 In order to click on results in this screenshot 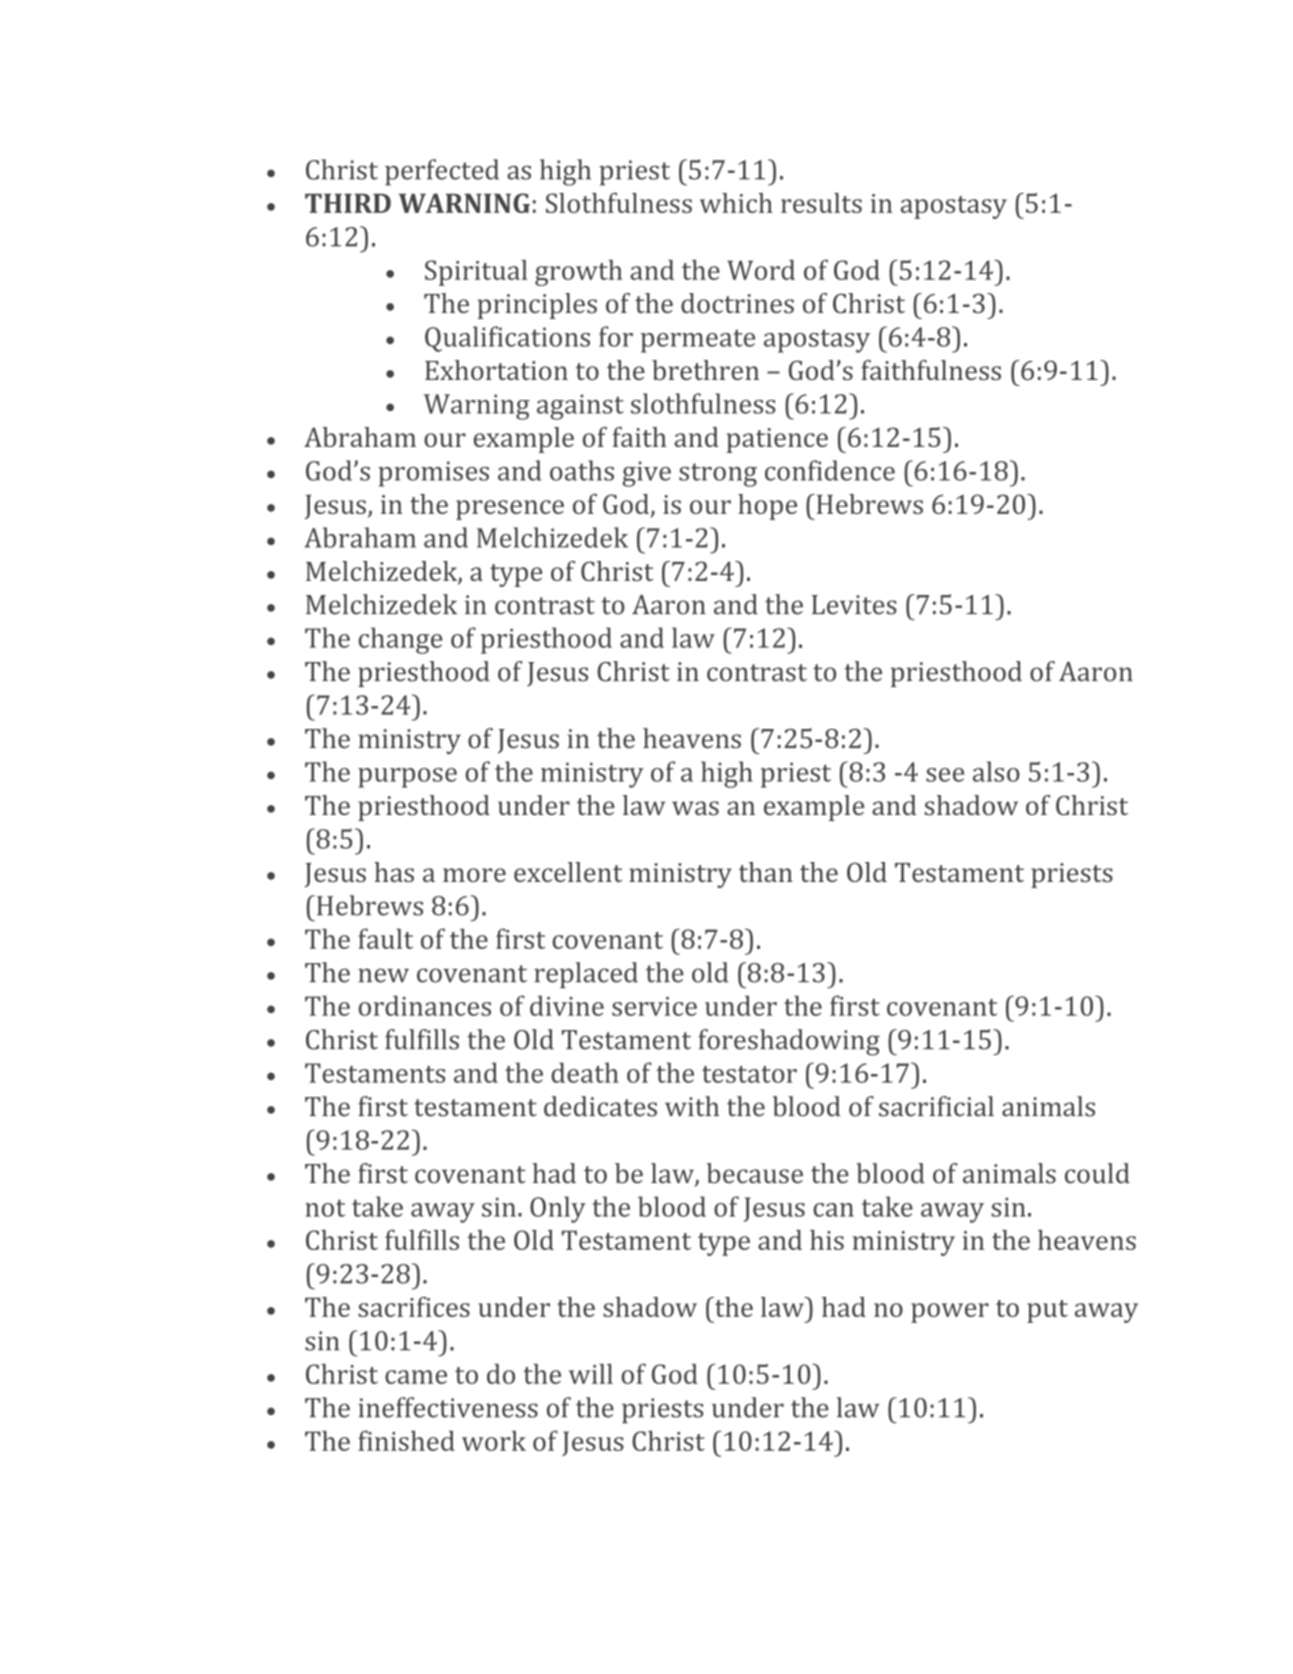, I will do `click(821, 203)`.
